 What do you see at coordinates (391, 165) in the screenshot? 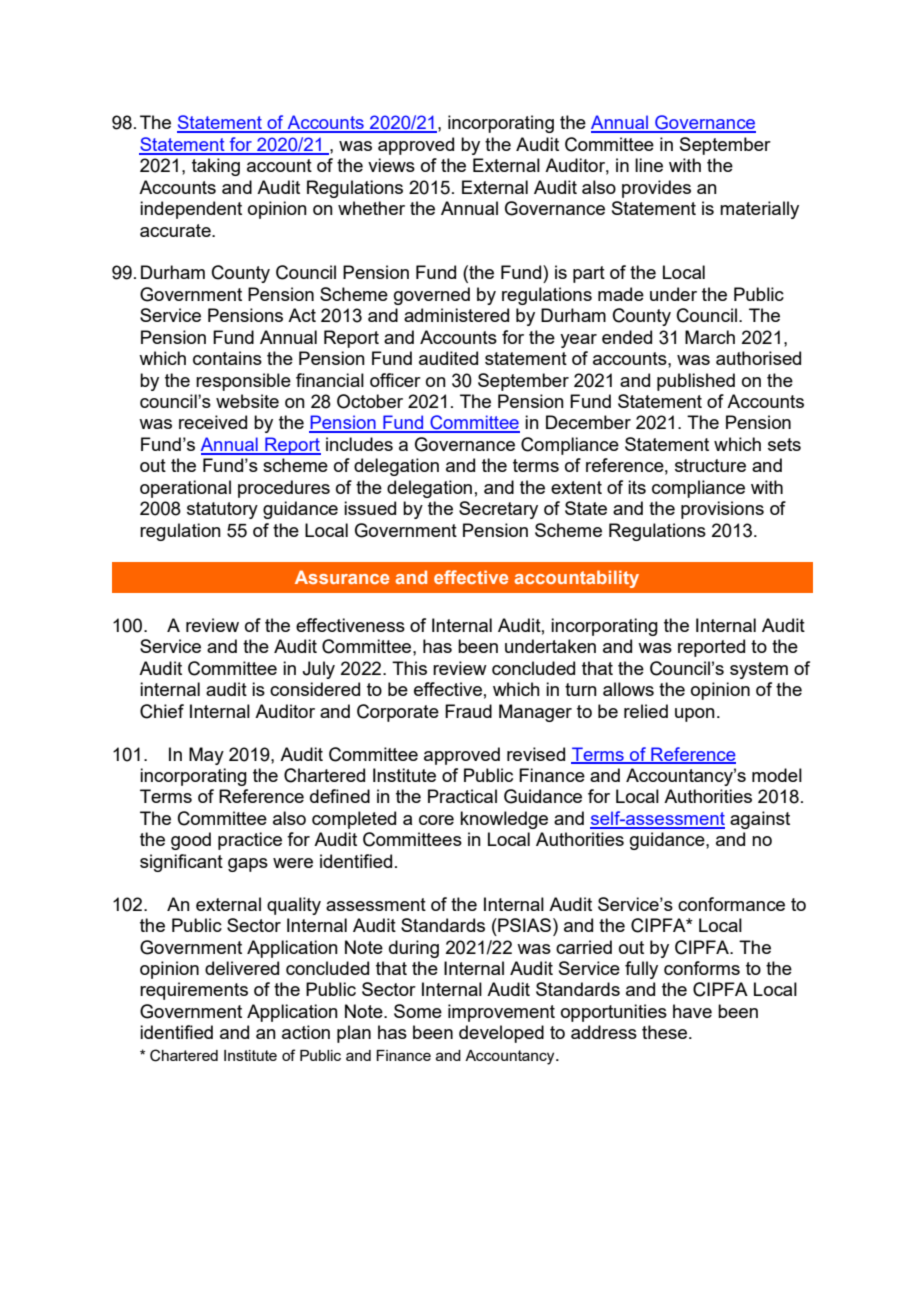
I see `views` at bounding box center [391, 165].
